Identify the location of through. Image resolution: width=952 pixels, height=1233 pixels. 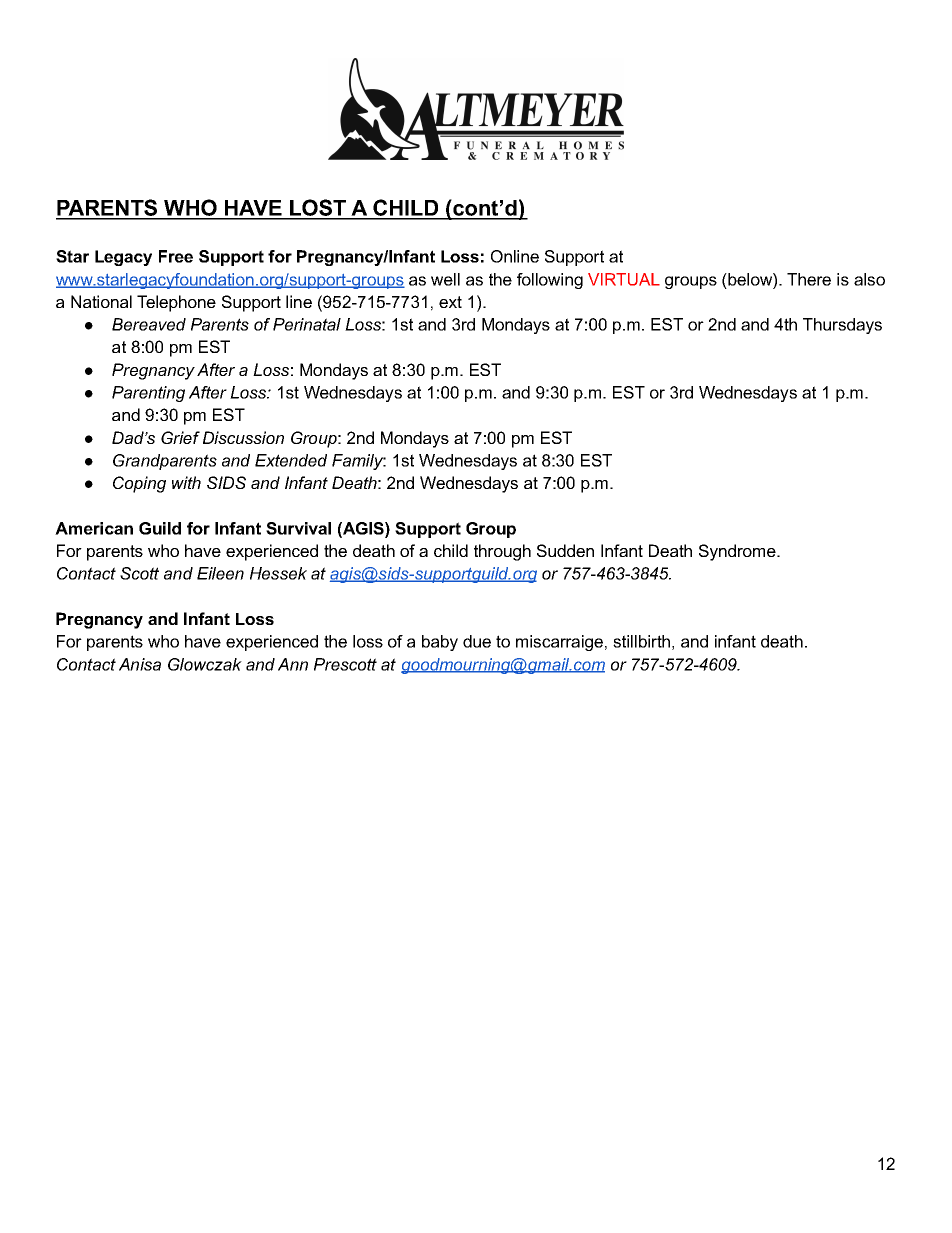
(502, 552).
